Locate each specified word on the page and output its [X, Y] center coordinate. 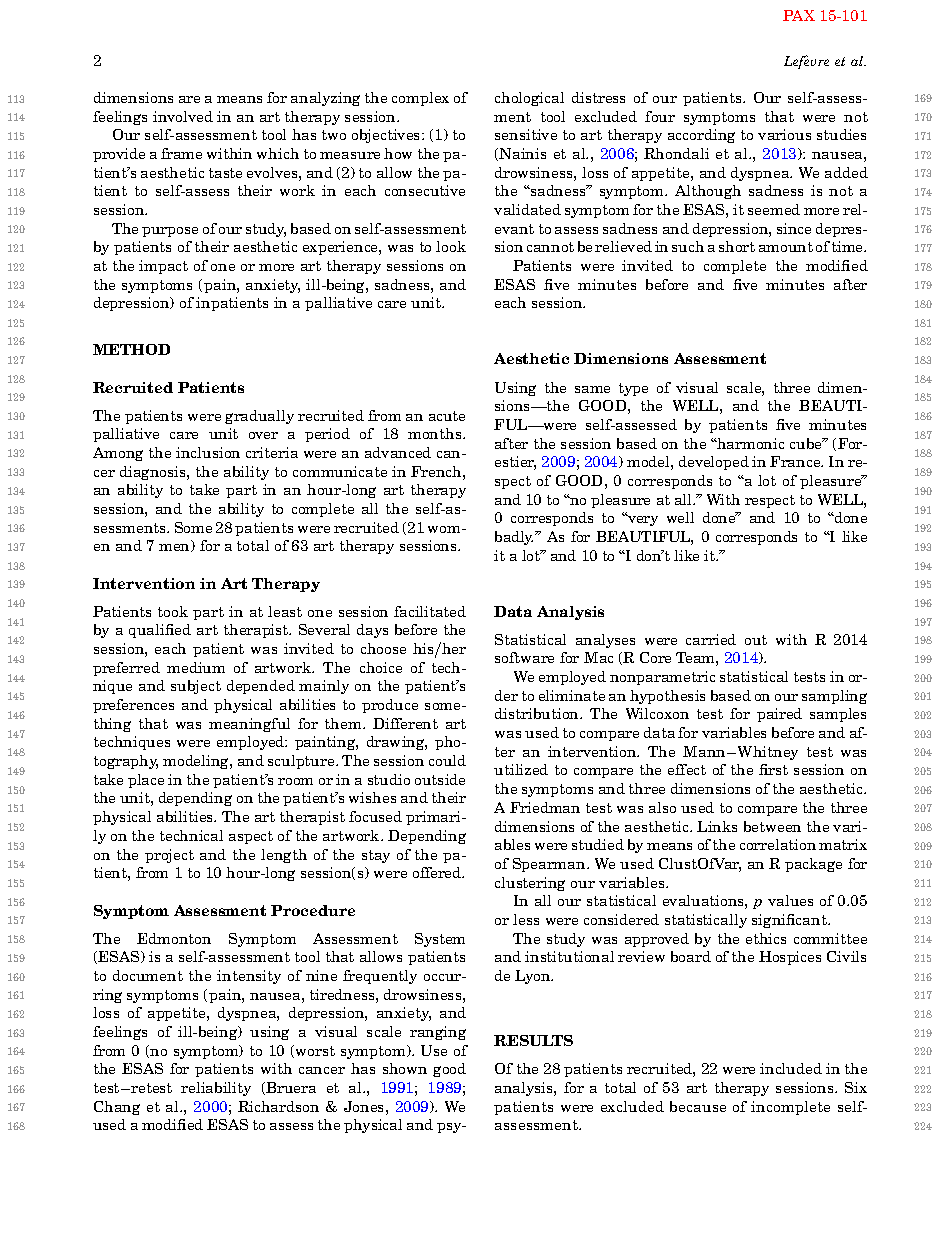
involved [183, 116]
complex [420, 99]
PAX [799, 15]
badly [514, 538]
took [173, 611]
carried [711, 639]
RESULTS [533, 1040]
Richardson [278, 1106]
